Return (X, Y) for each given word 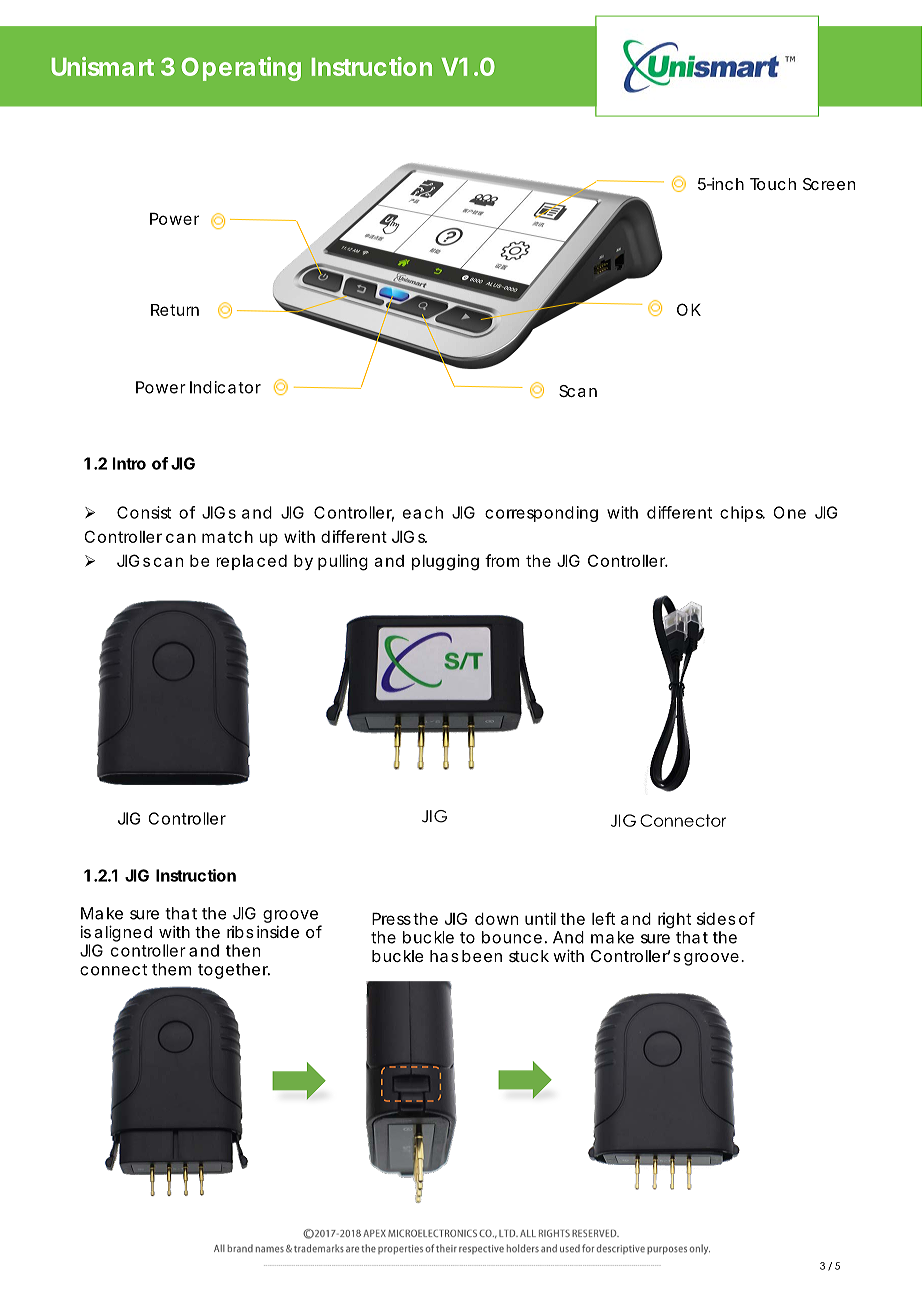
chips (742, 514)
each (423, 512)
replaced (251, 562)
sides (716, 918)
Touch (773, 184)
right (674, 920)
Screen (829, 184)
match (227, 537)
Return (175, 310)
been (482, 956)
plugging (445, 562)
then (243, 950)
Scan (578, 391)
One (789, 512)
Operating (241, 69)
